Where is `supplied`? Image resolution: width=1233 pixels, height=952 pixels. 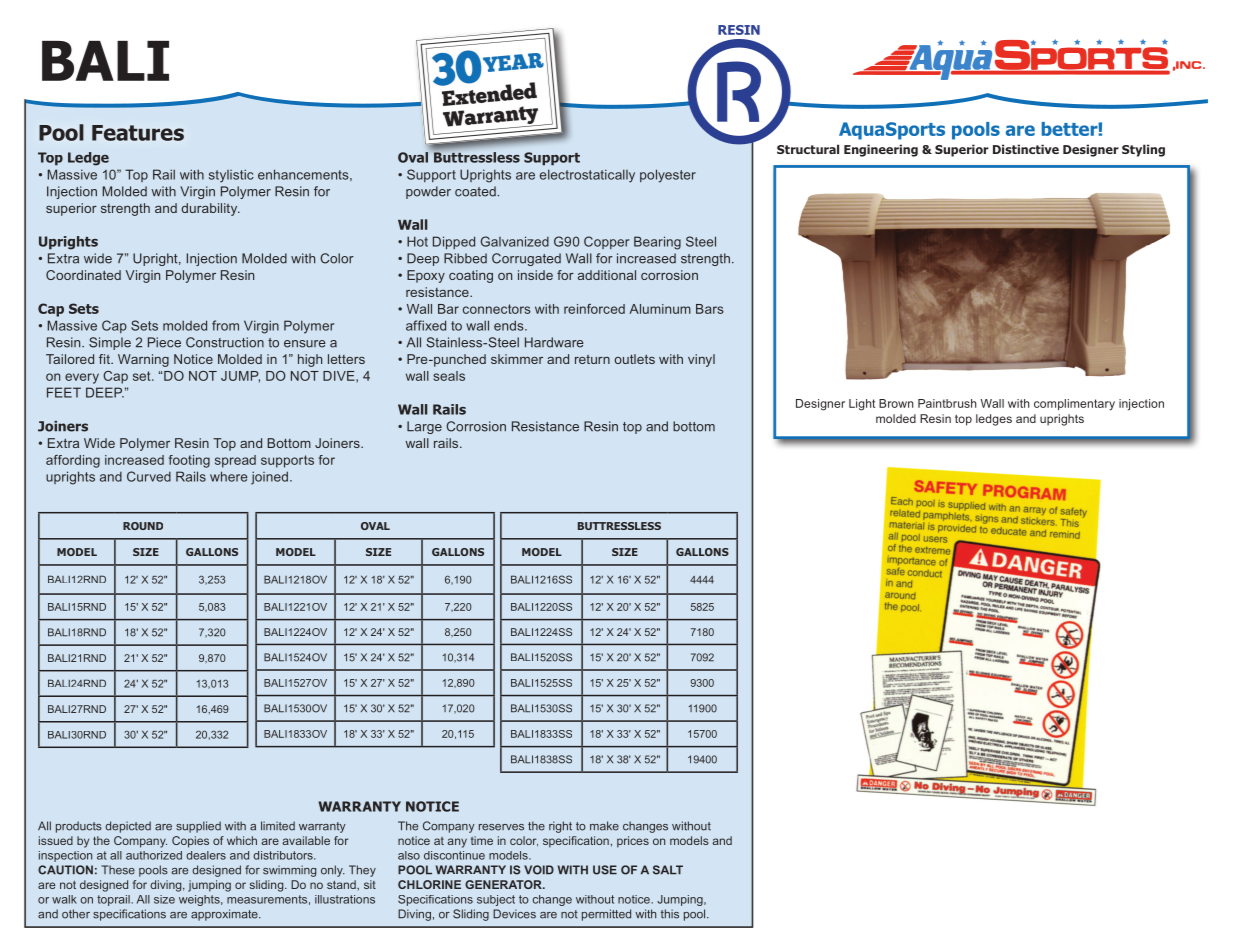
supplied is located at coordinates (198, 827).
